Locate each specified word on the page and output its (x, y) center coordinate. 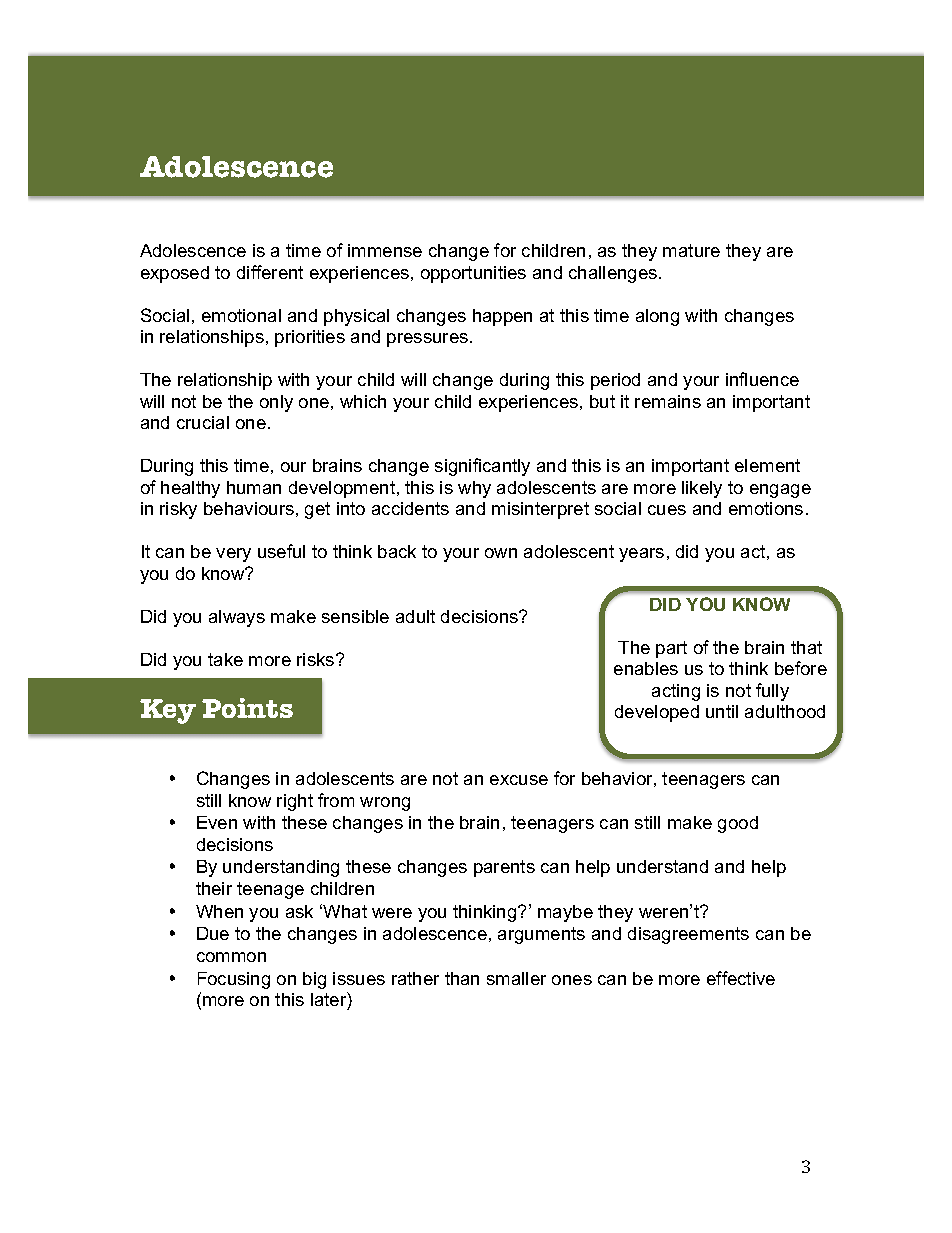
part (671, 649)
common (231, 957)
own (501, 553)
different (270, 272)
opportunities (473, 274)
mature (691, 250)
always (237, 618)
